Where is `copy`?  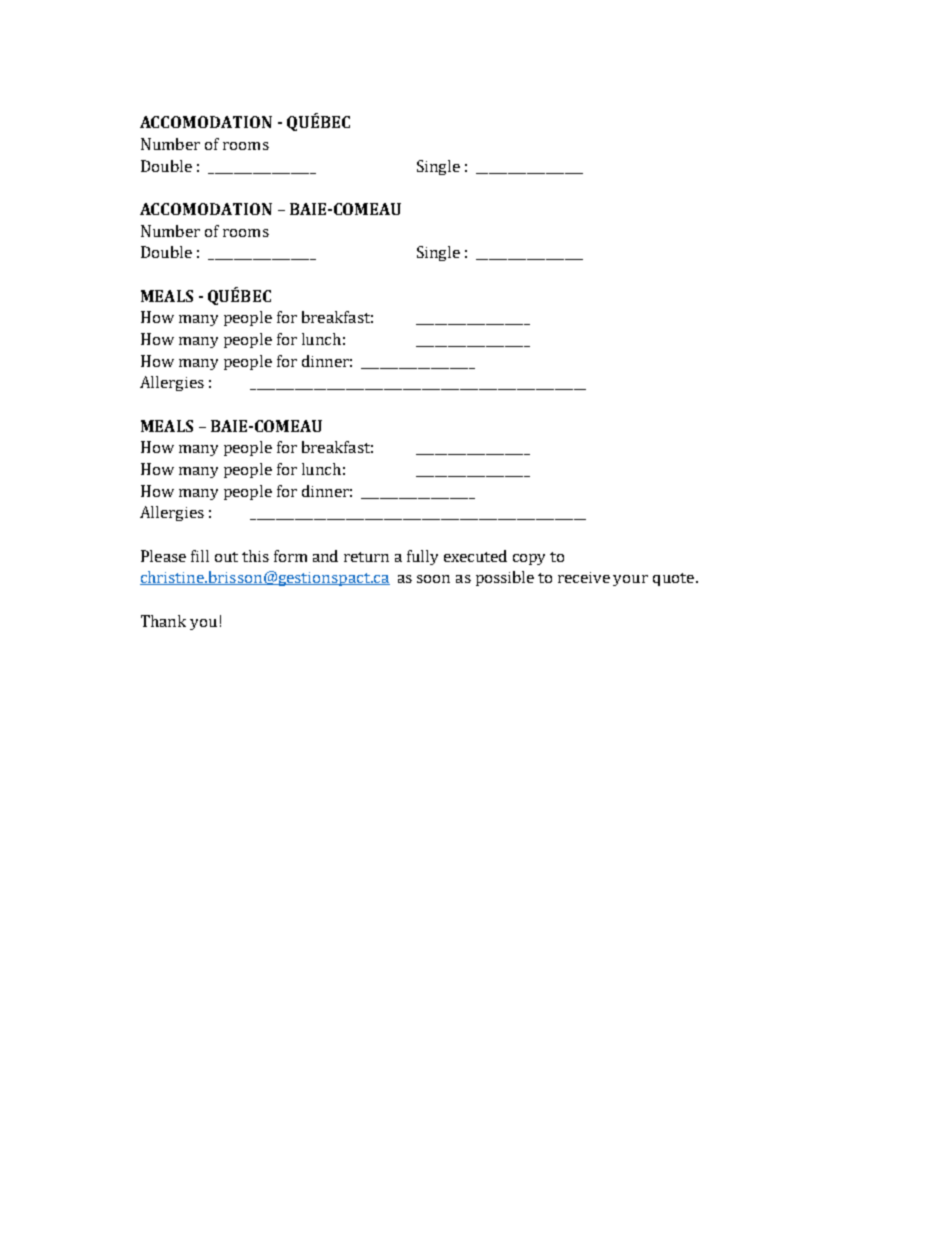
copy is located at coordinates (529, 559).
